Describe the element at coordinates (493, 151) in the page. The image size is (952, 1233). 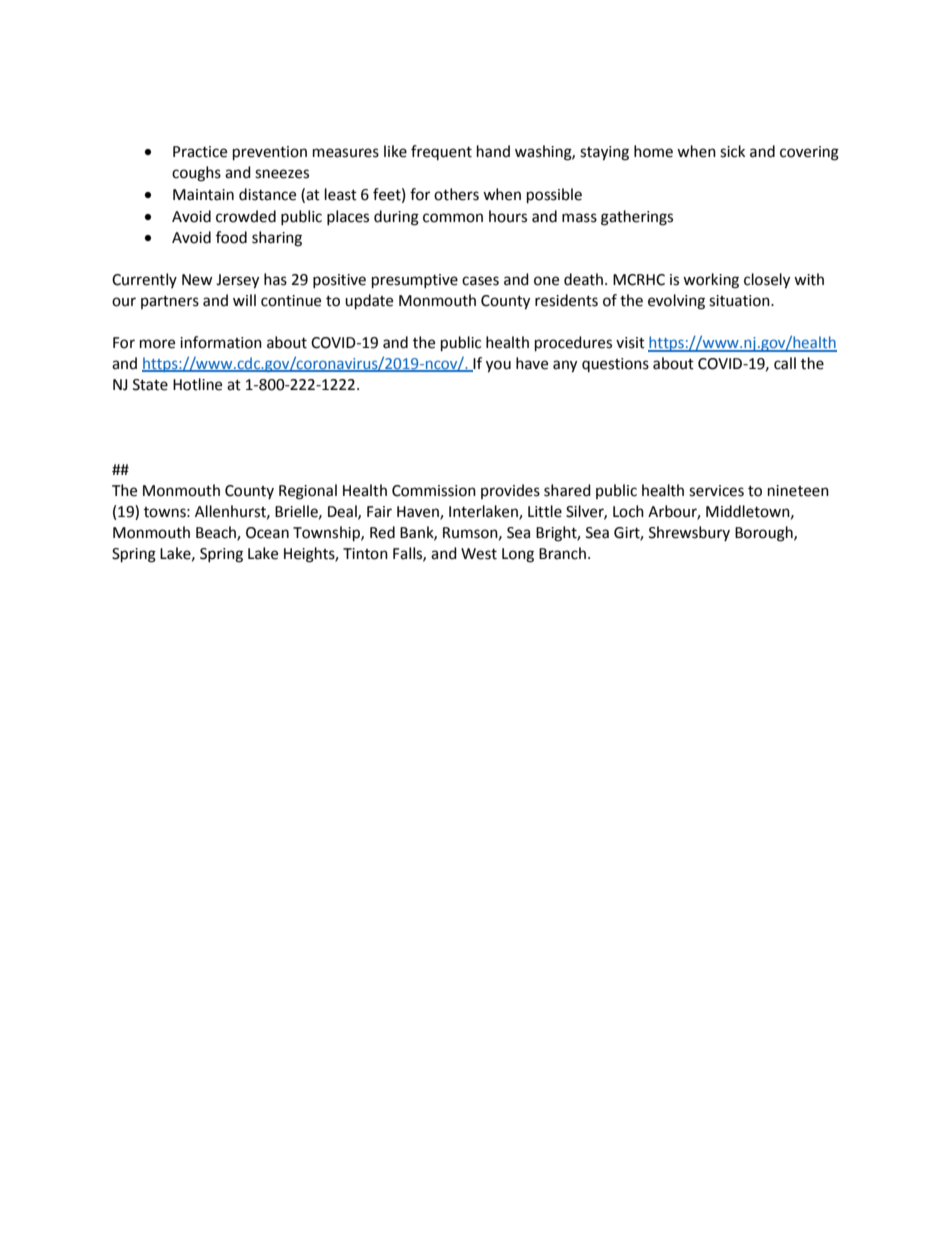
I see `hand` at that location.
